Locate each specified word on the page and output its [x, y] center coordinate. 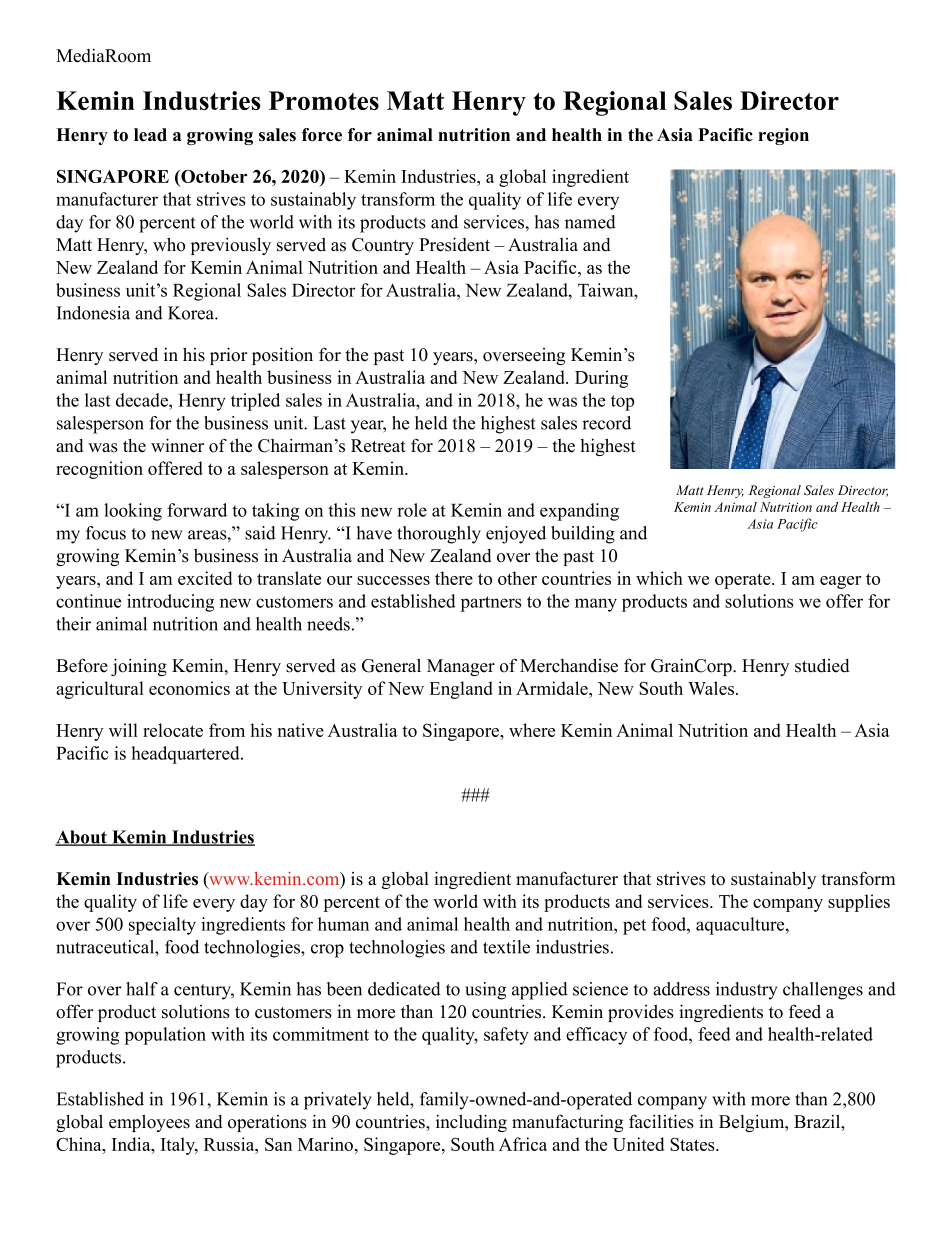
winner [177, 445]
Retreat [378, 446]
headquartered [186, 755]
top [622, 403]
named [590, 222]
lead [150, 135]
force [322, 135]
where [532, 730]
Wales [711, 688]
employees [149, 1123]
